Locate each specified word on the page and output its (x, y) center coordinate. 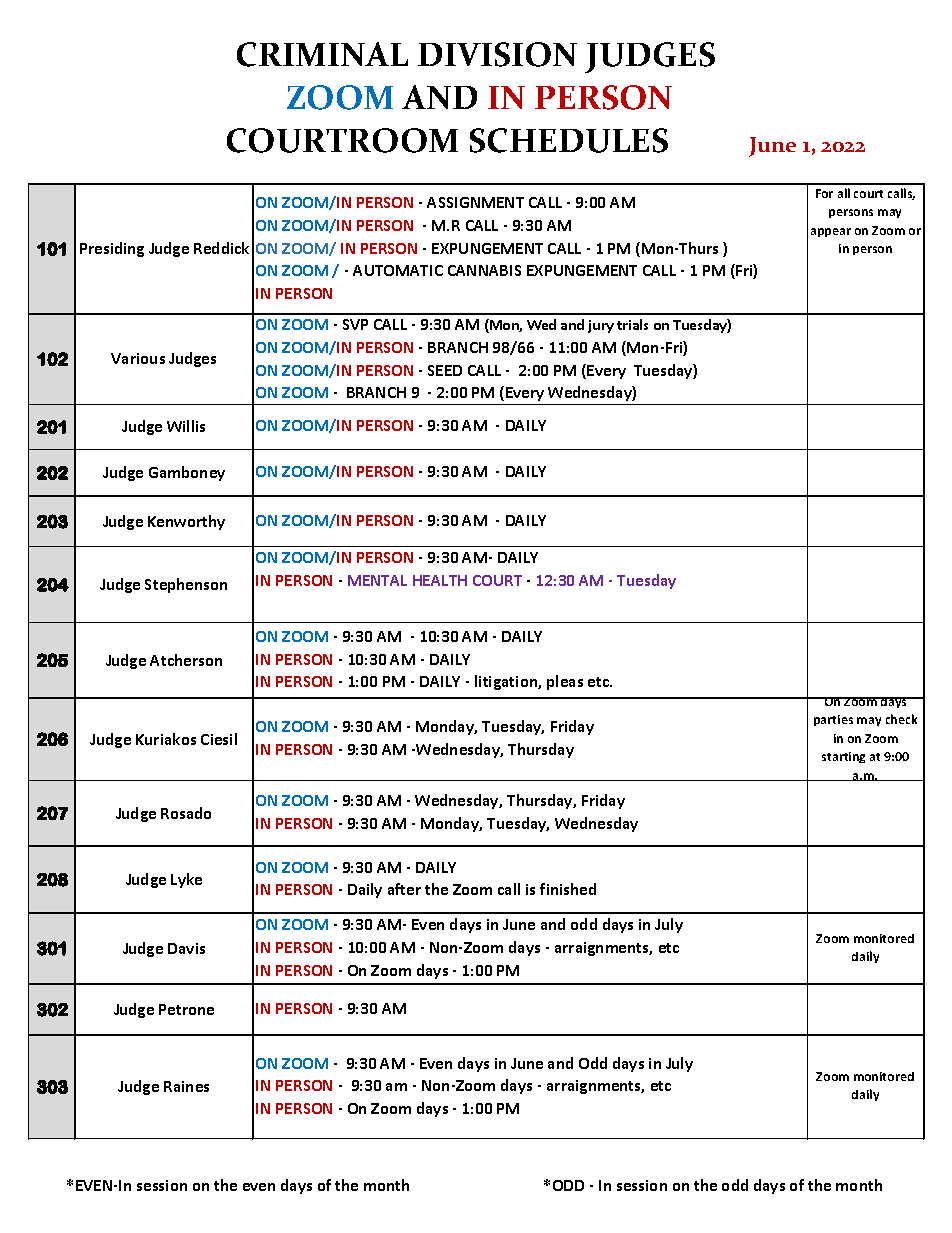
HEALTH (440, 580)
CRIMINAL (322, 54)
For (824, 193)
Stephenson (186, 585)
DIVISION (497, 54)
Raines (186, 1086)
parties (833, 720)
